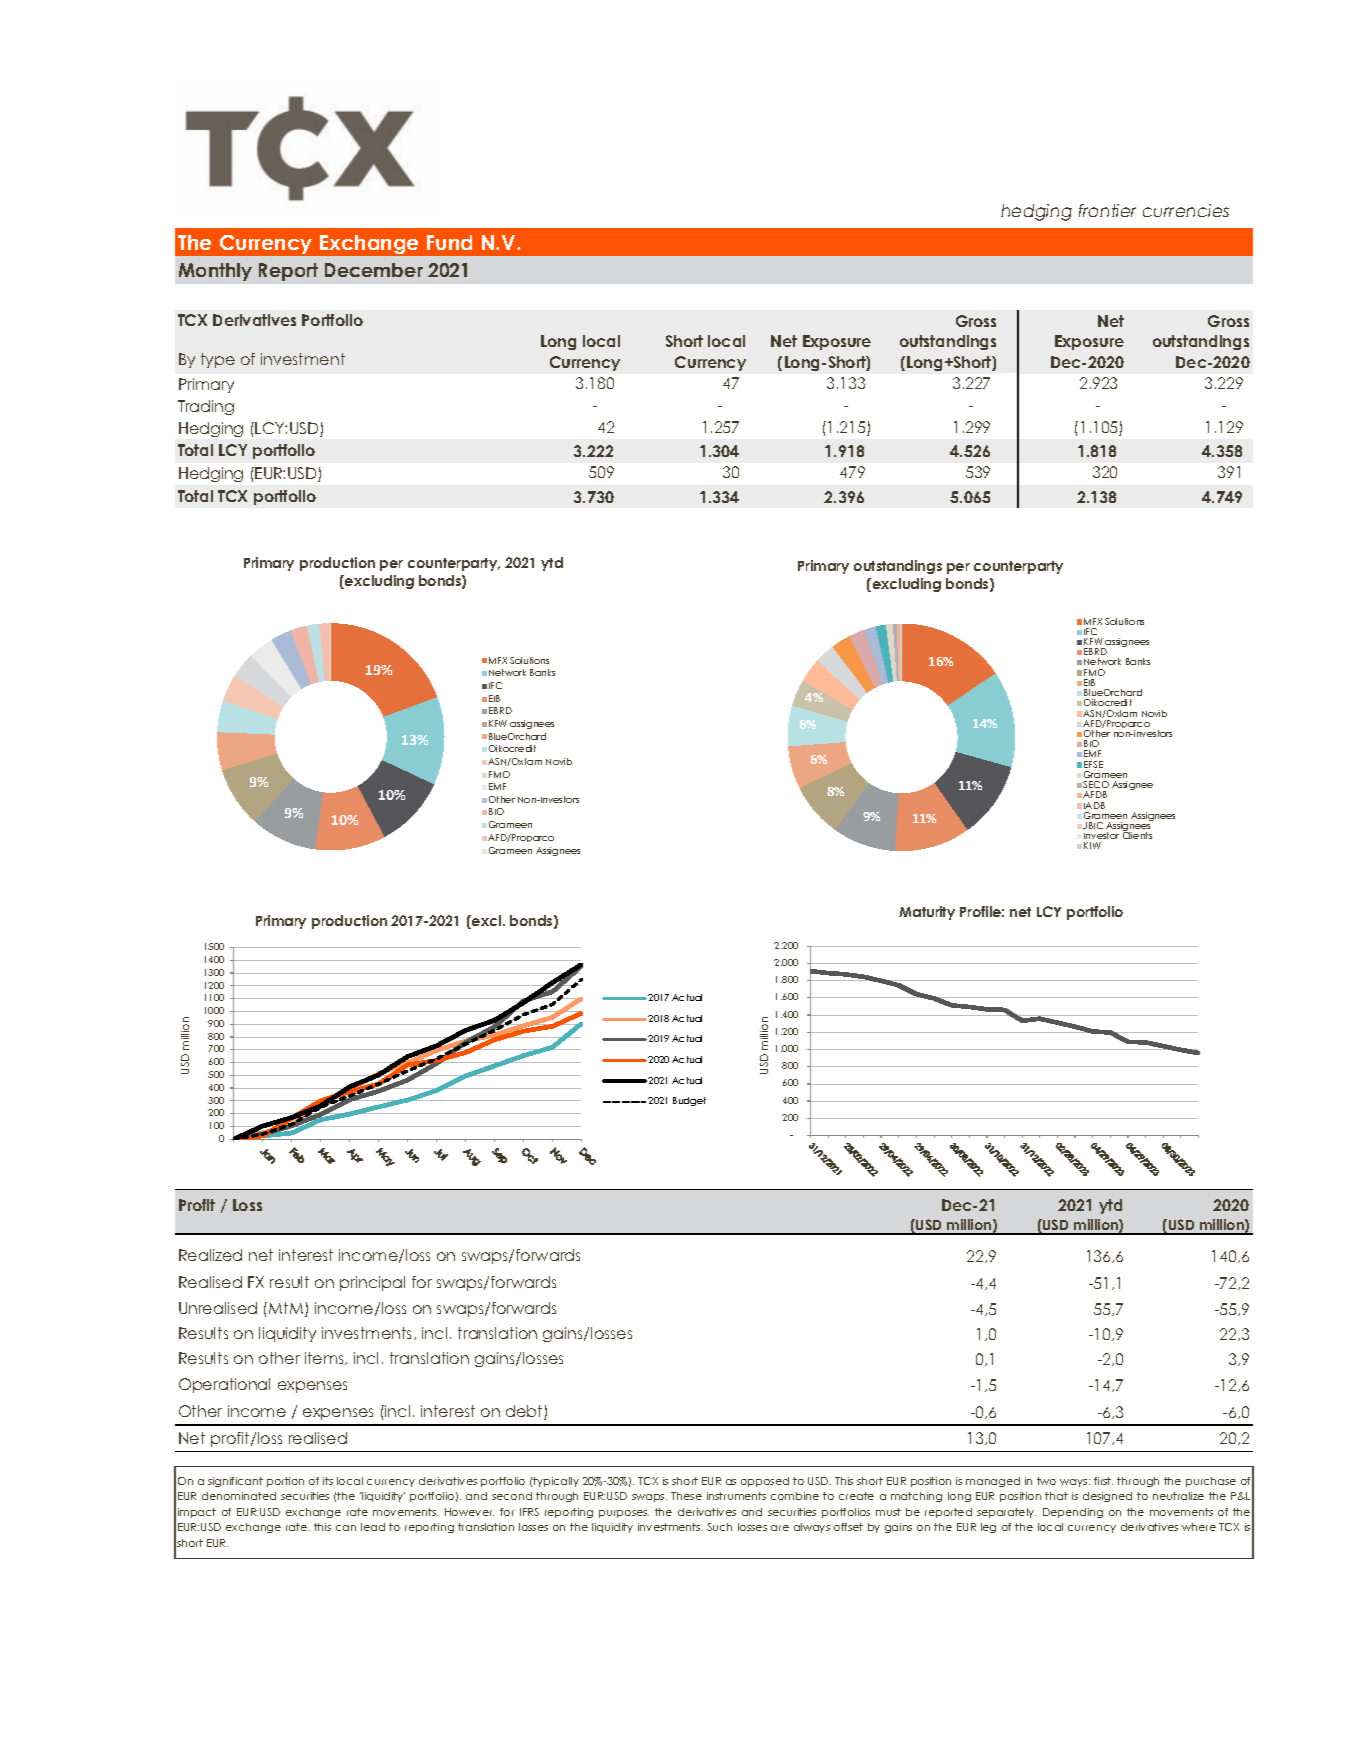 This screenshot has width=1360, height=1760. What do you see at coordinates (218, 360) in the screenshot?
I see `type` at bounding box center [218, 360].
